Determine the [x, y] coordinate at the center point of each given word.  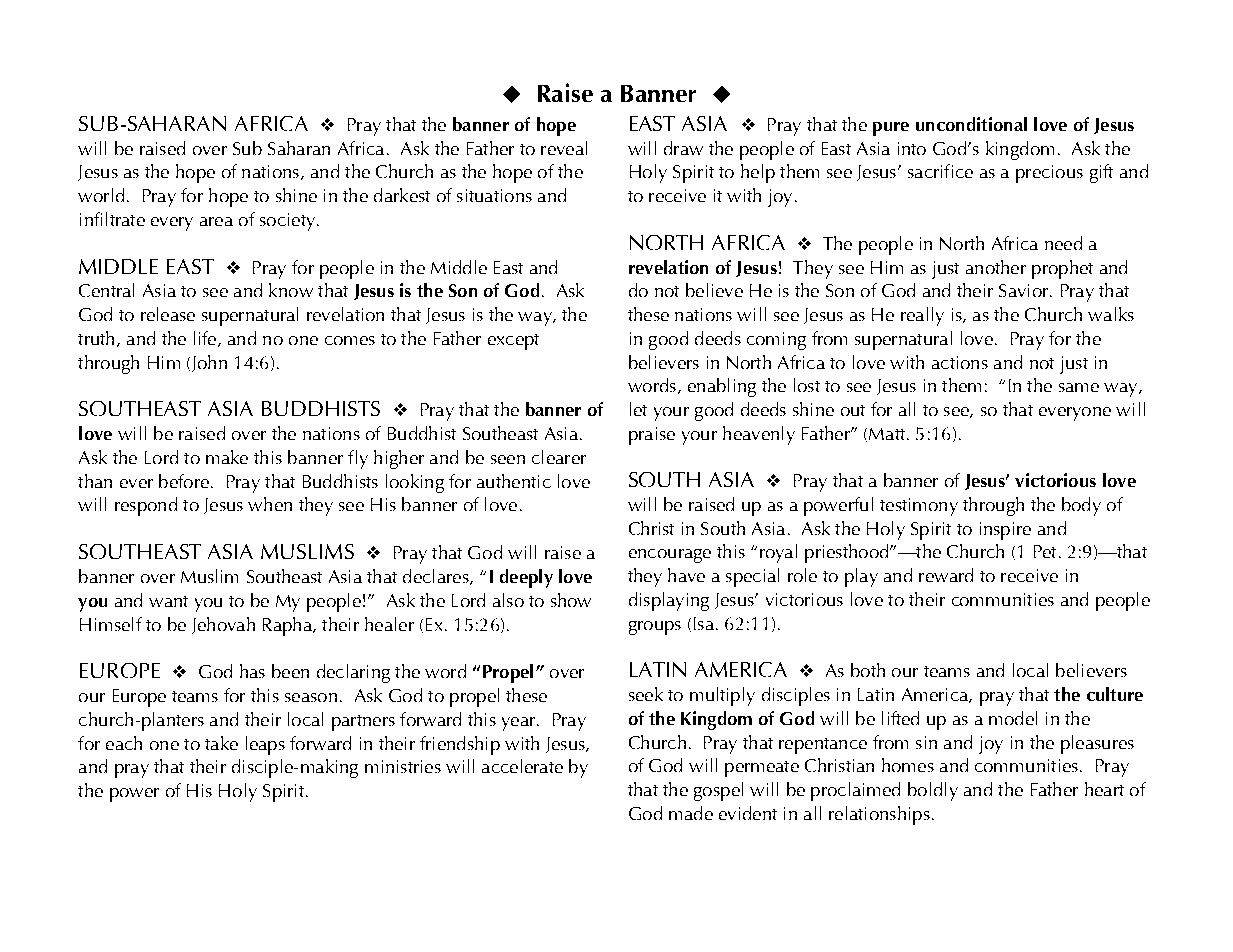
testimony [919, 507]
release [168, 314]
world [101, 195]
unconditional [971, 124]
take [221, 743]
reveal [564, 148]
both [868, 670]
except [513, 342]
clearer [559, 457]
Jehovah [223, 625]
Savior [1023, 290]
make [227, 457]
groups [655, 628]
